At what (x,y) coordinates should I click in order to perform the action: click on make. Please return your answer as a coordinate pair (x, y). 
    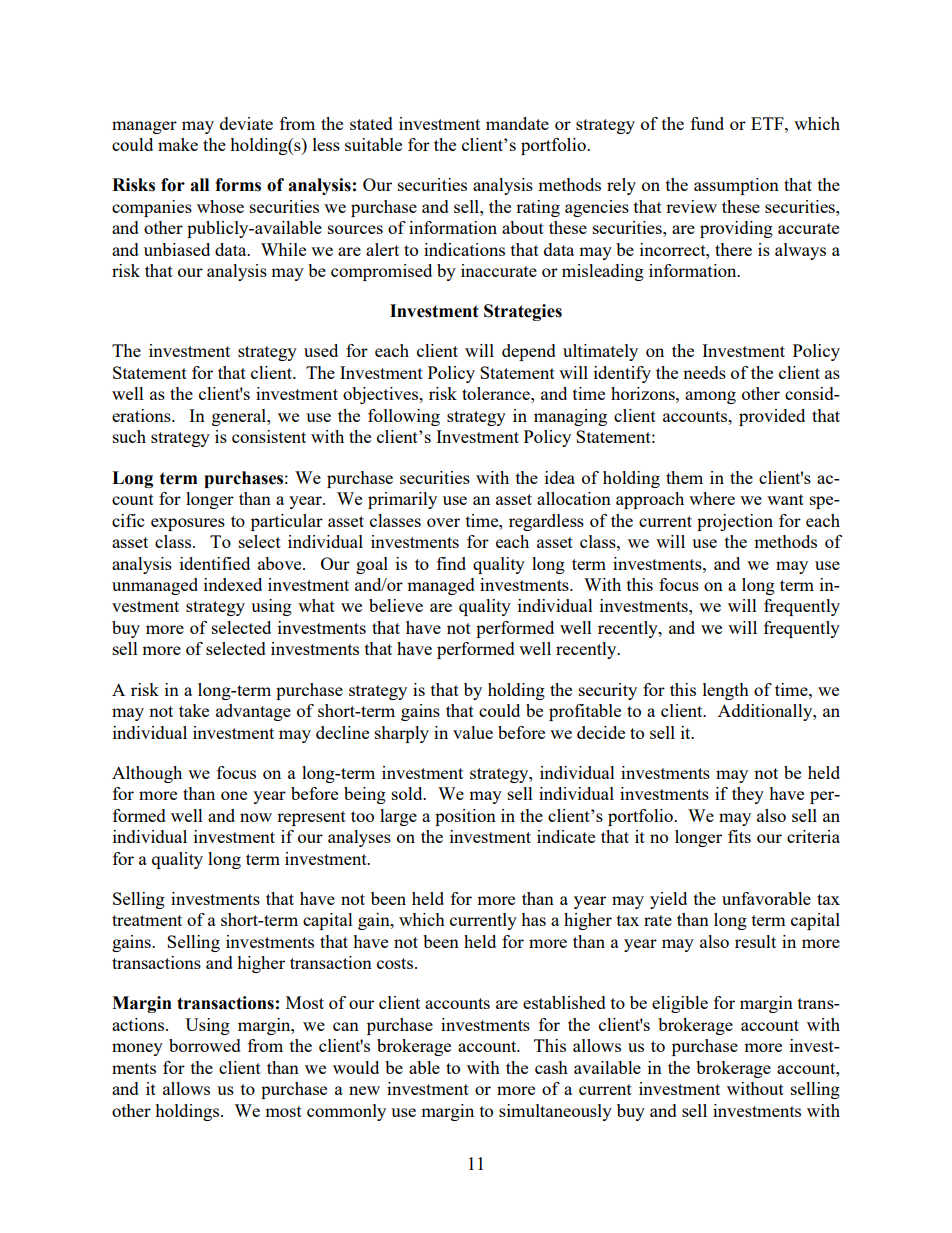
    Looking at the image, I should click on (178, 144).
